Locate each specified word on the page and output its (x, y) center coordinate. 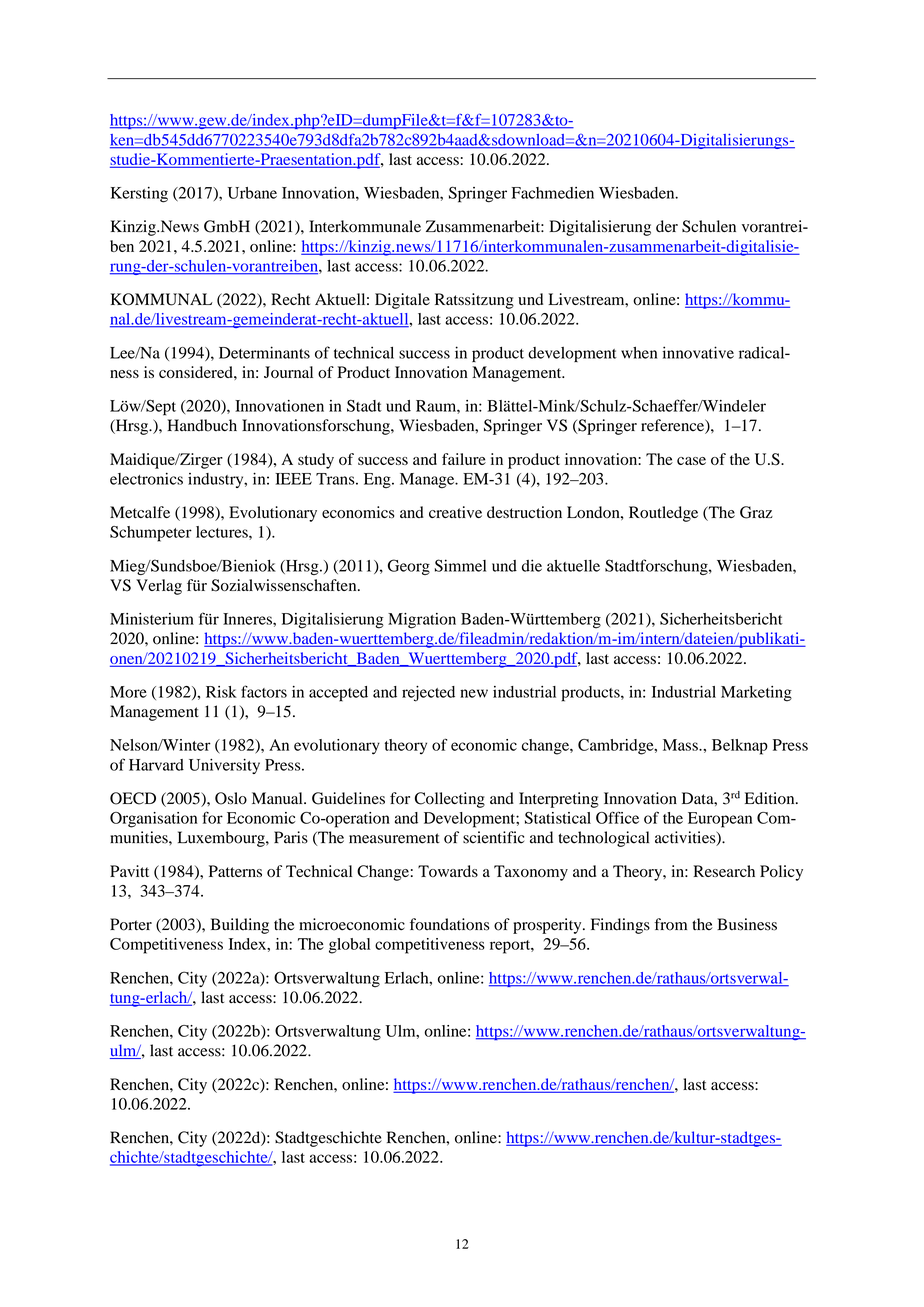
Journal (288, 372)
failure (464, 459)
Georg (409, 567)
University (224, 766)
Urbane (252, 193)
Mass (681, 745)
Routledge (663, 514)
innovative (698, 352)
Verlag (159, 587)
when (639, 353)
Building (240, 926)
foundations (449, 924)
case (691, 461)
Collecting (450, 800)
